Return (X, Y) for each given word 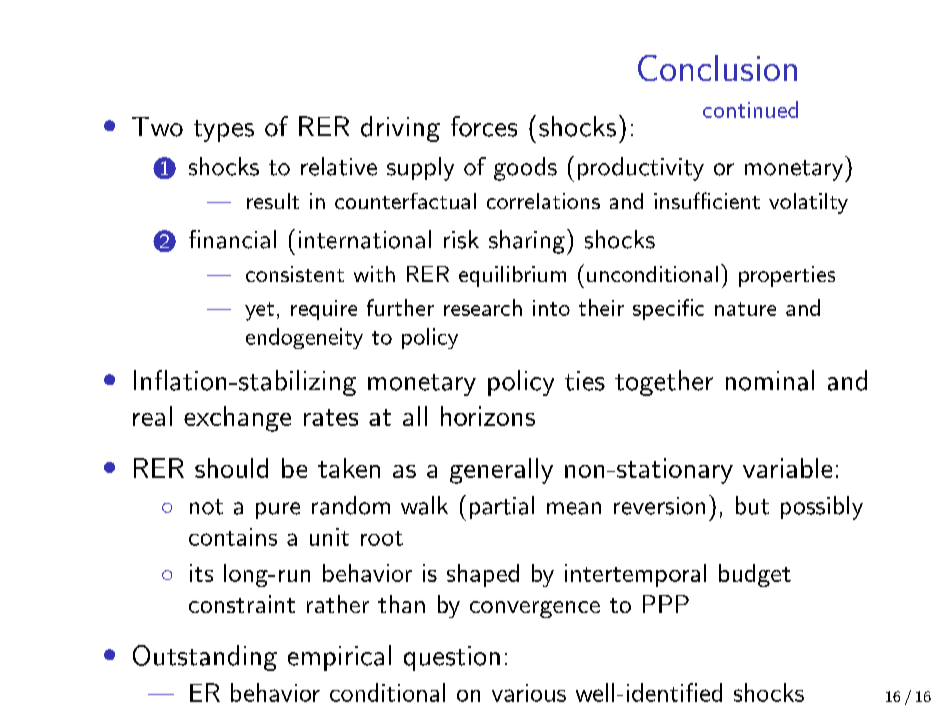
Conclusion (717, 68)
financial (232, 239)
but (752, 505)
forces (484, 126)
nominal (770, 380)
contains (233, 537)
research (483, 307)
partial (502, 507)
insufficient (707, 200)
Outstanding (205, 658)
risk (461, 239)
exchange (237, 419)
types (224, 131)
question (452, 658)
